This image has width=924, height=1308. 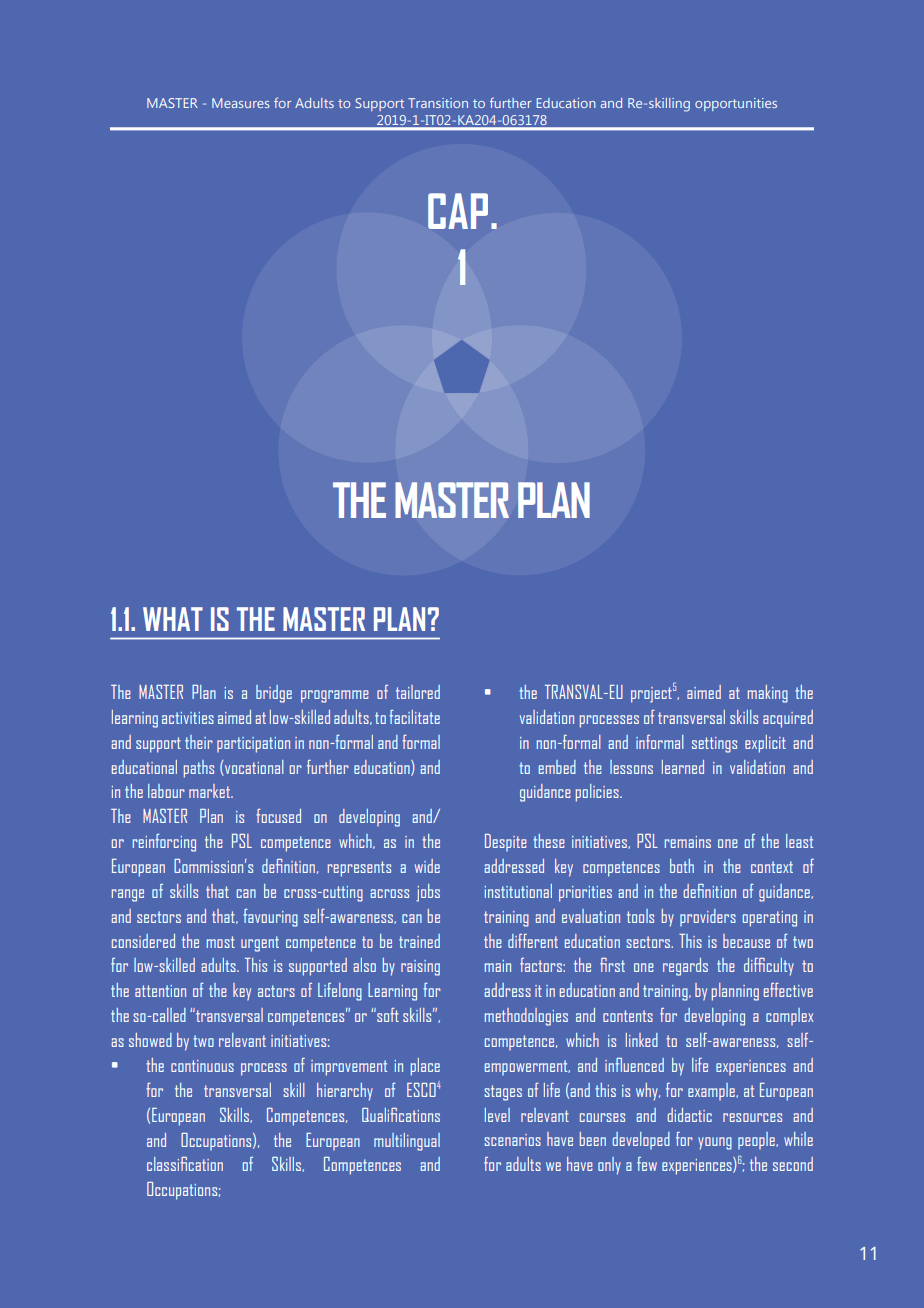 I want to click on Measures, so click(x=241, y=103).
